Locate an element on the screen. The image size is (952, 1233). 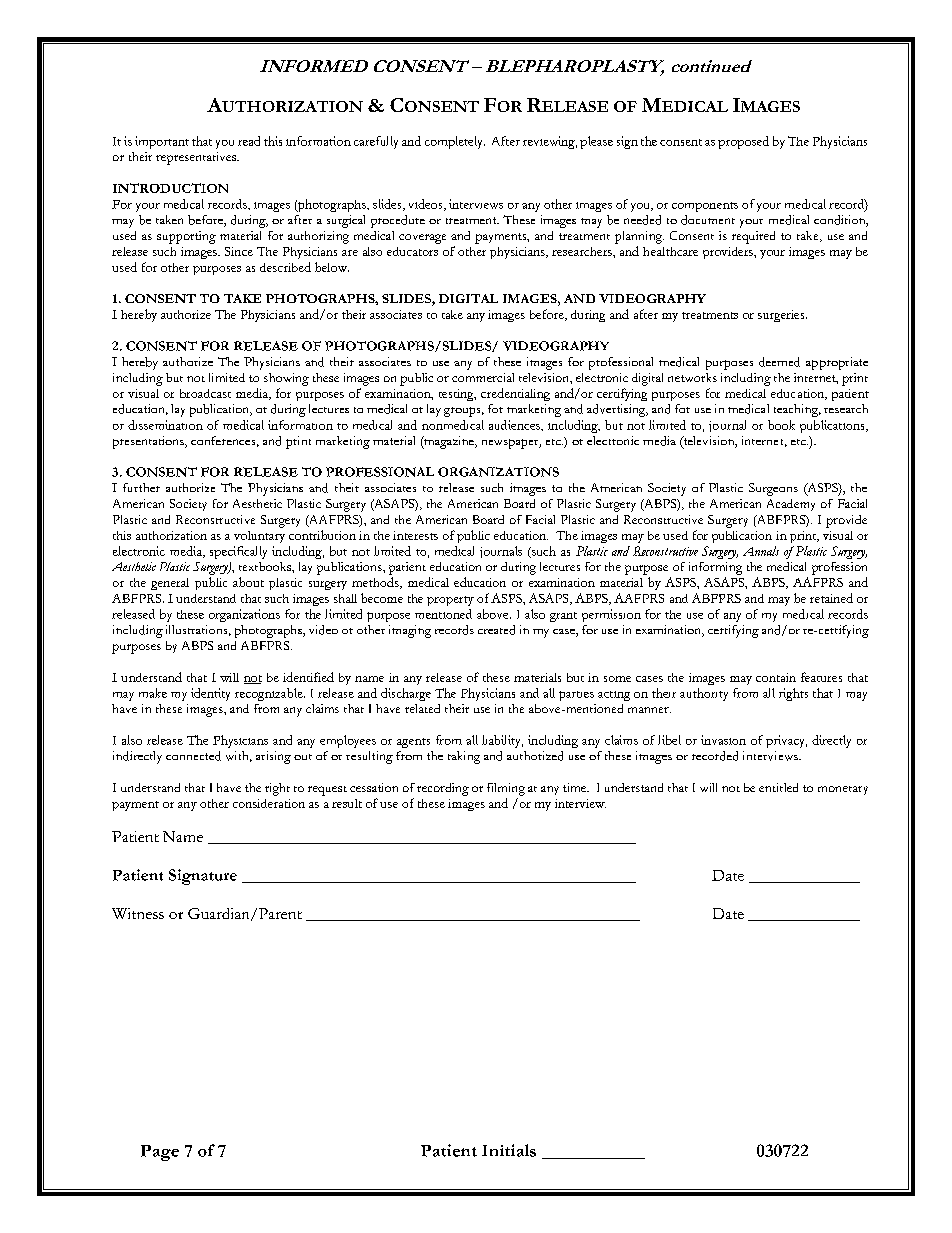
completely is located at coordinates (455, 142).
